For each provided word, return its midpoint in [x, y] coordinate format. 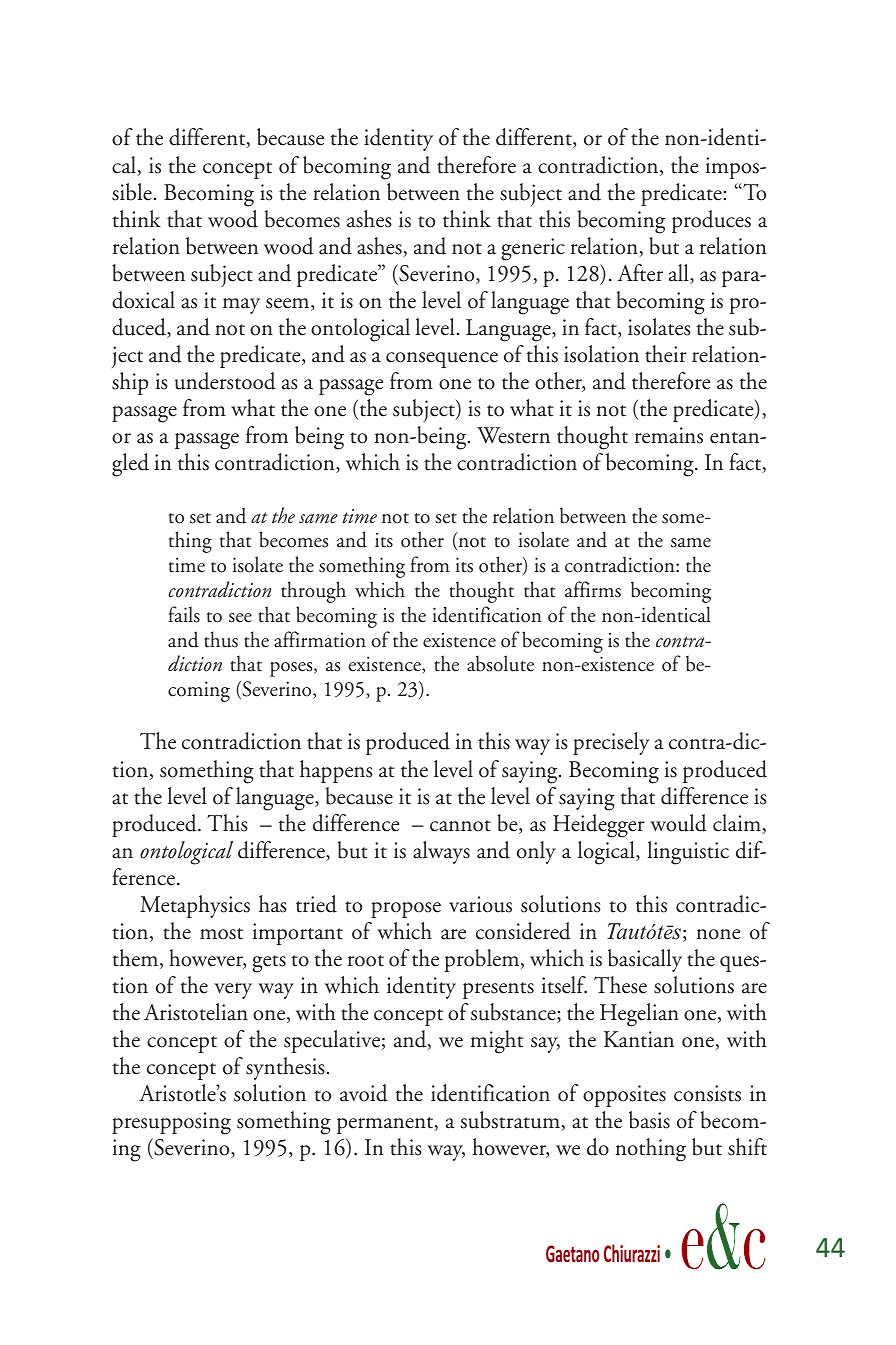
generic [533, 249]
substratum [511, 1121]
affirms [593, 589]
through [313, 592]
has [273, 904]
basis [649, 1120]
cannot [460, 826]
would [678, 823]
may [241, 306]
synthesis [285, 1068]
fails [184, 614]
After [640, 273]
